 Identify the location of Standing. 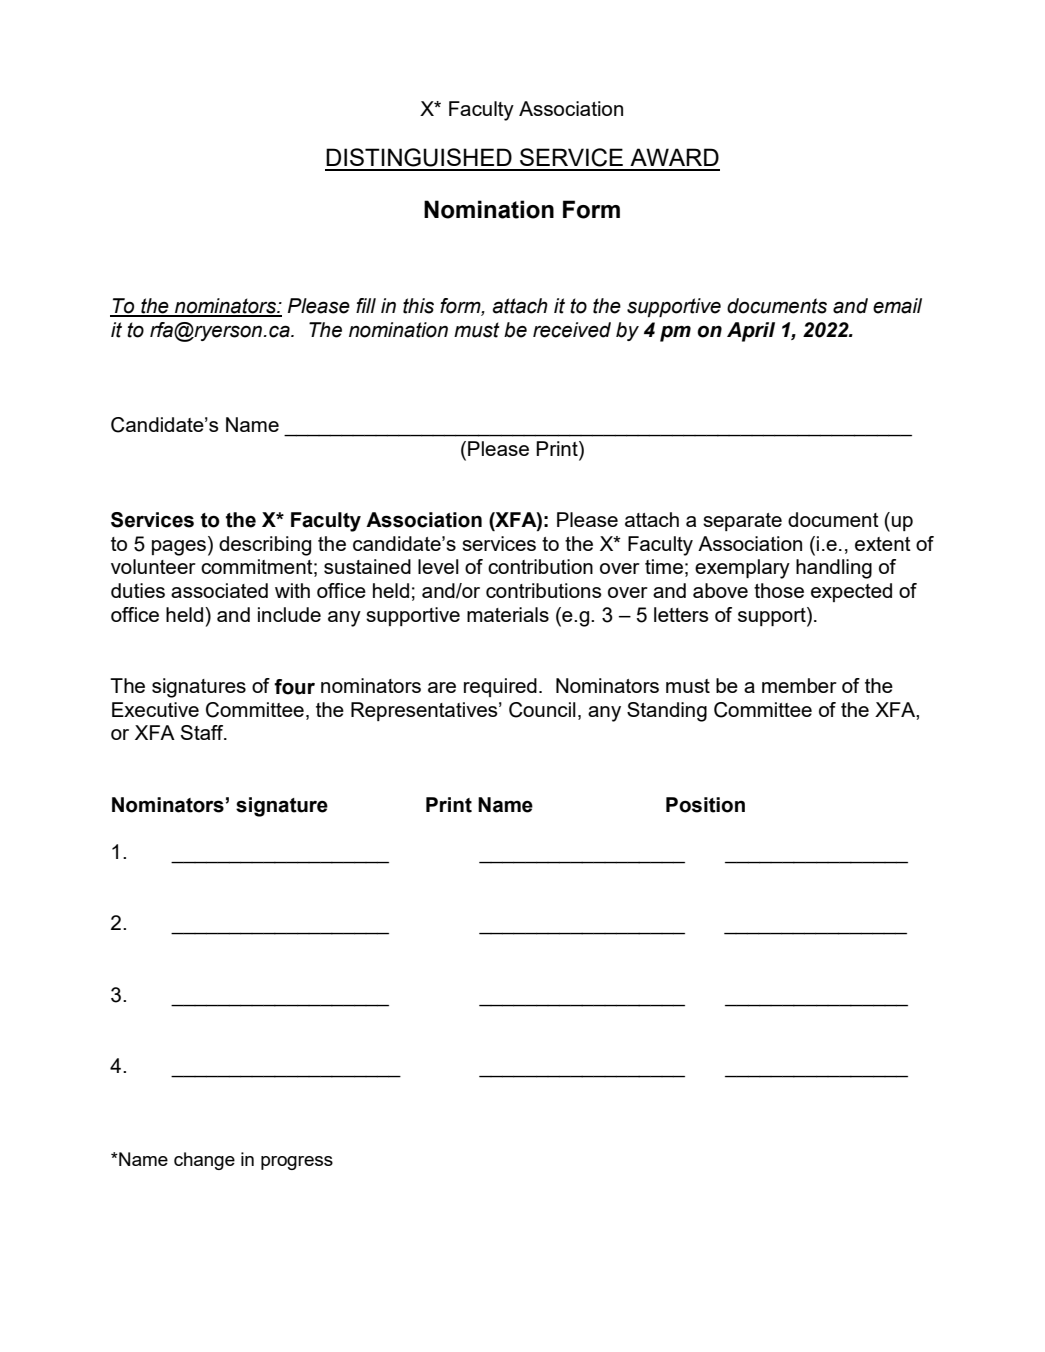
(667, 712).
